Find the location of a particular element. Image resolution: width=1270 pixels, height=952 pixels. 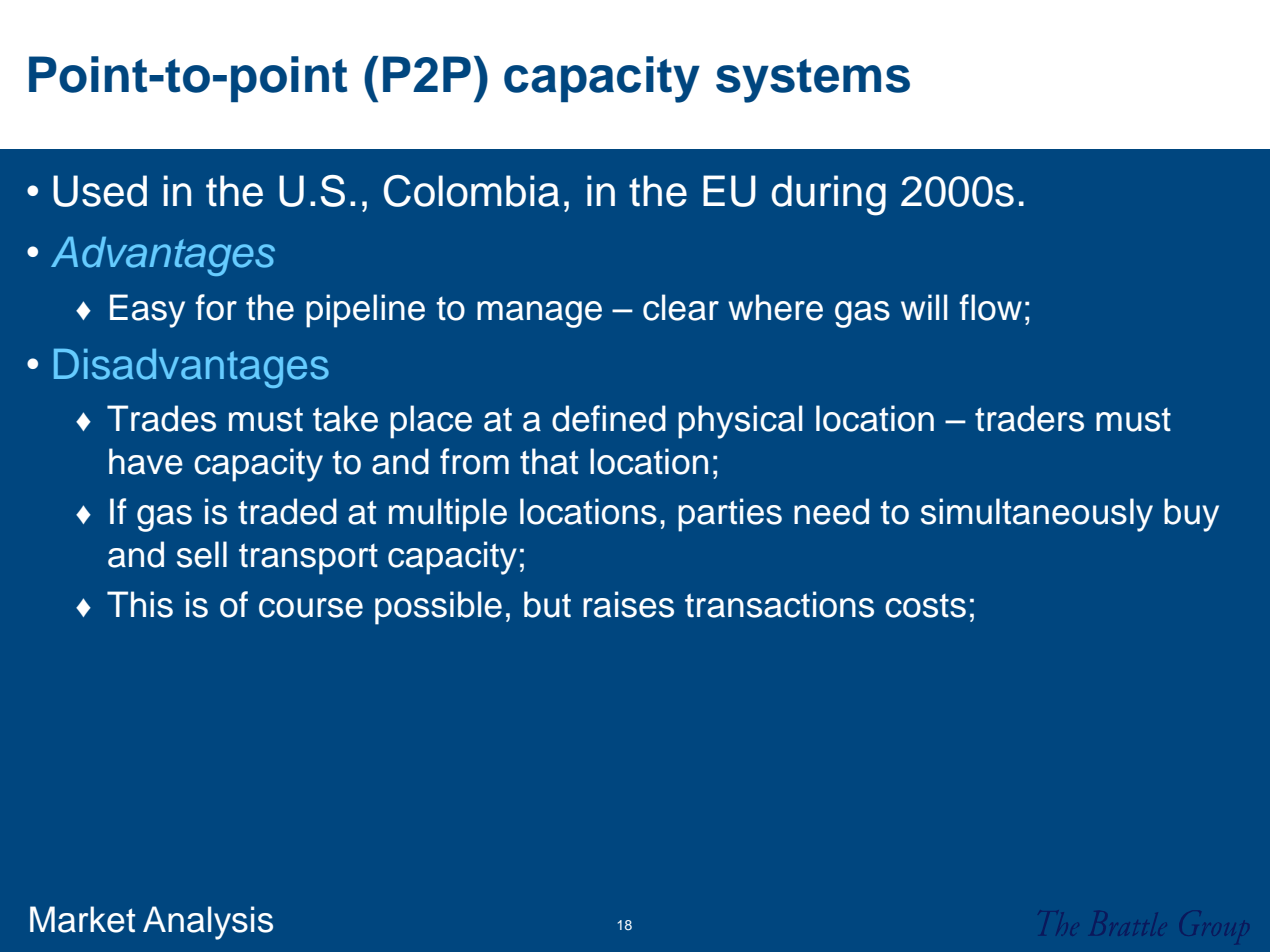

costs is located at coordinates (925, 606).
